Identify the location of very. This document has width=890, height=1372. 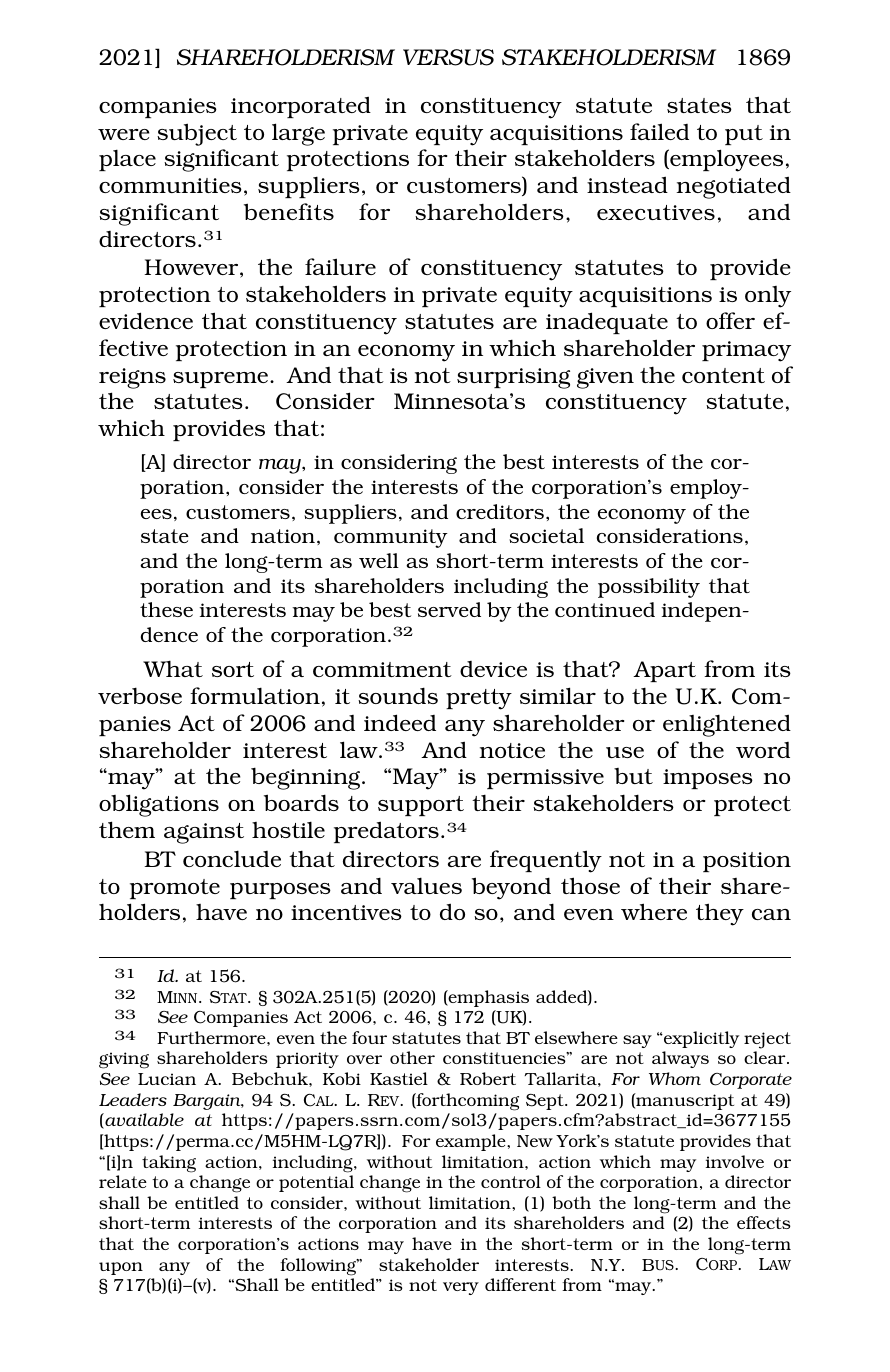
(461, 1288).
